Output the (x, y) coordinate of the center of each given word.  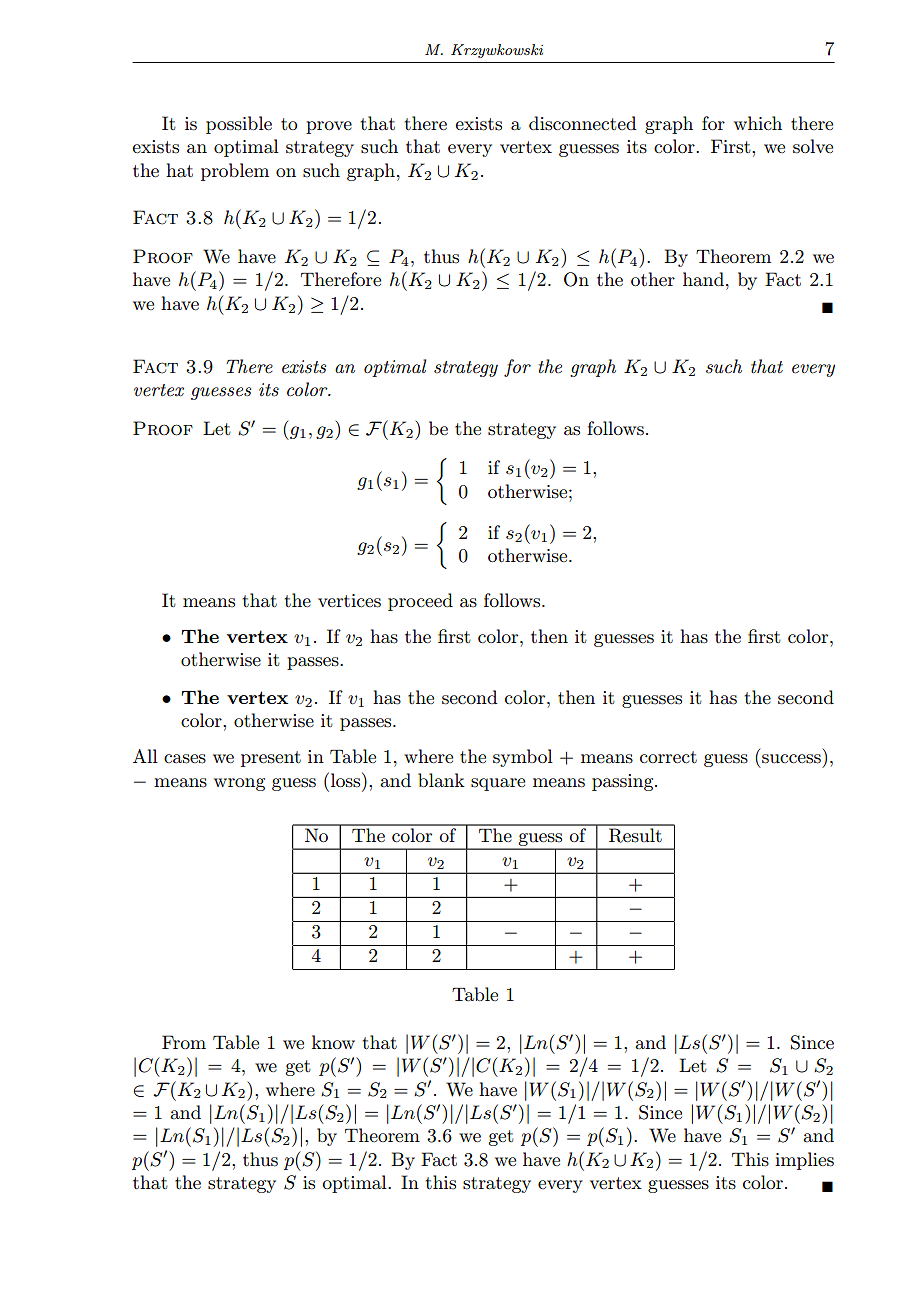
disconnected (583, 123)
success (791, 759)
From (184, 1042)
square (498, 784)
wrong (239, 784)
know (333, 1042)
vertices (349, 601)
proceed (420, 602)
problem (235, 172)
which (758, 123)
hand (703, 279)
